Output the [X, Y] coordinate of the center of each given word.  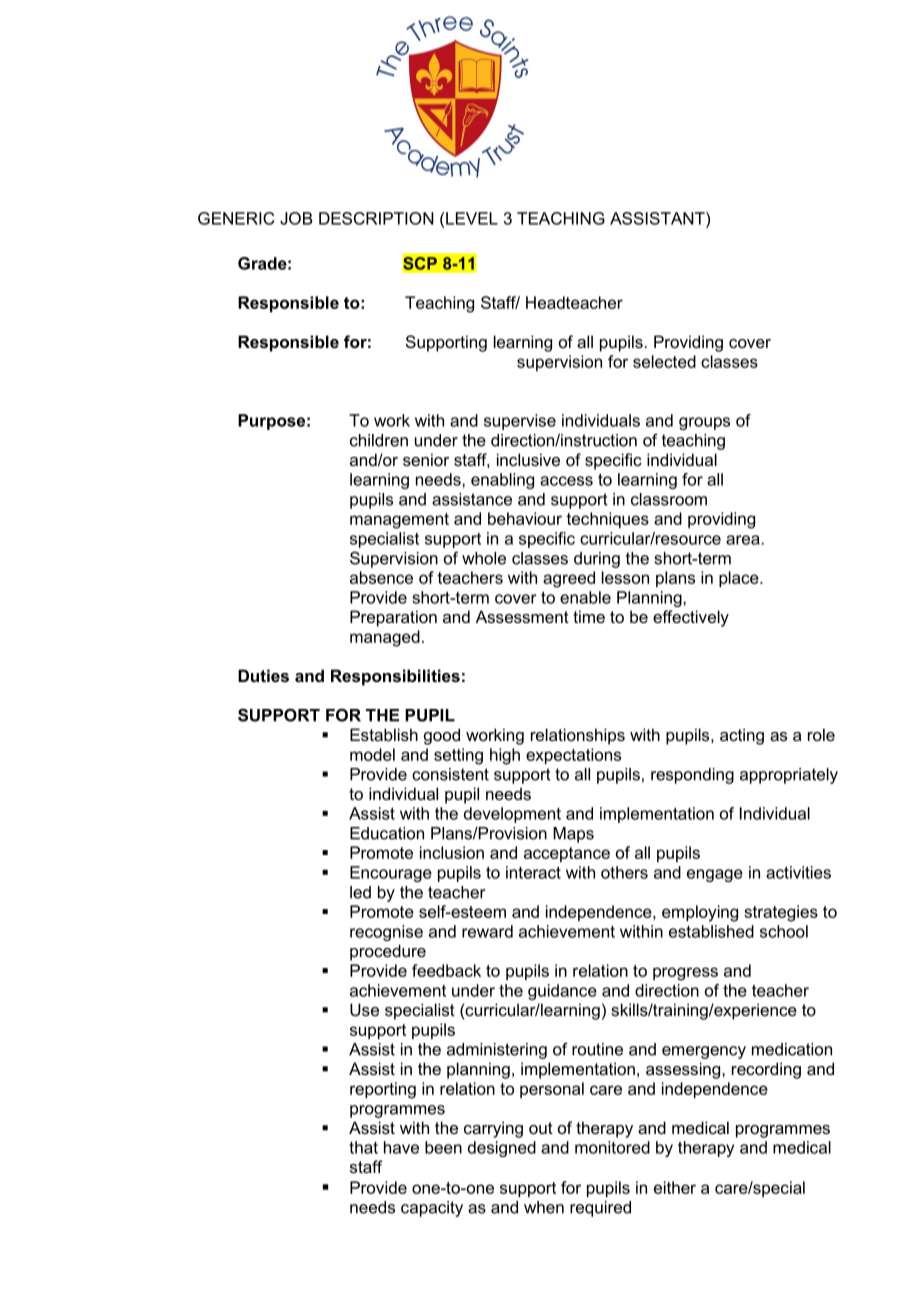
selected [664, 361]
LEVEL [472, 218]
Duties [263, 675]
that [363, 1147]
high [505, 756]
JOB [296, 218]
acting [742, 736]
